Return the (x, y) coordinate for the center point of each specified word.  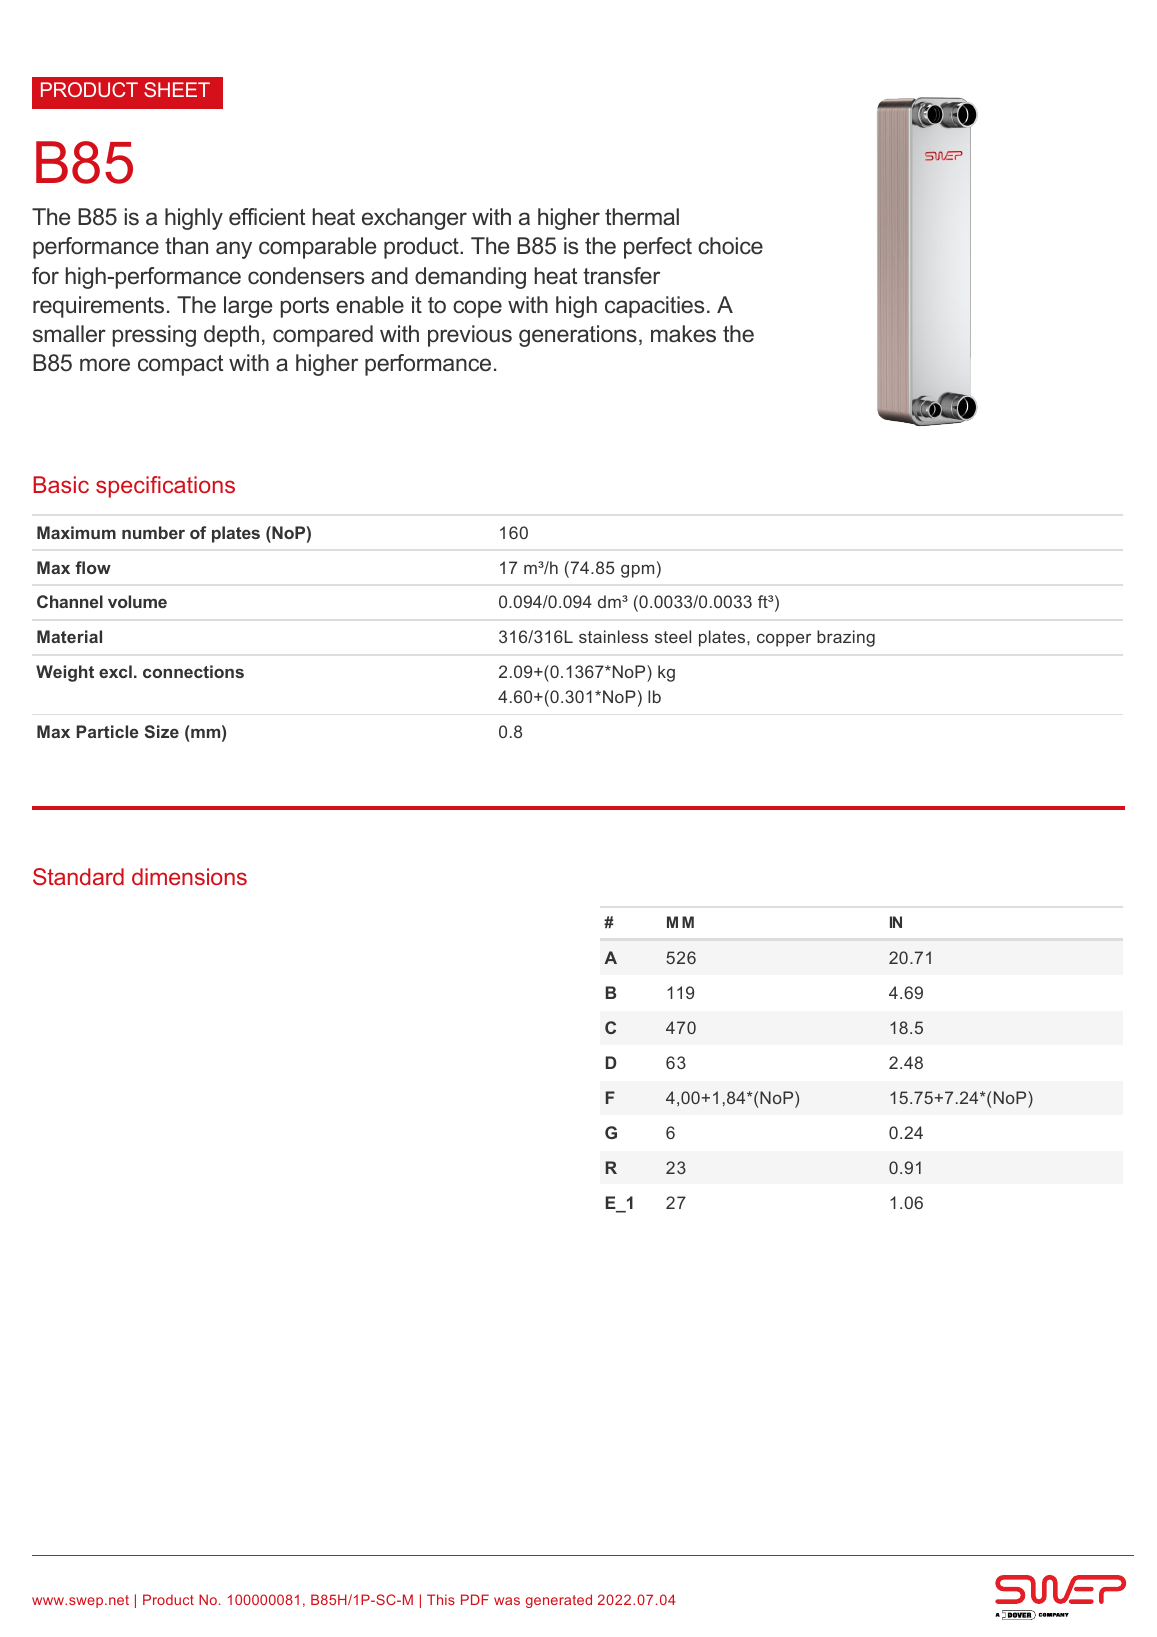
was (507, 1601)
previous (470, 336)
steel (673, 636)
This (441, 1599)
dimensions (189, 876)
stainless (613, 636)
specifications (165, 487)
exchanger (414, 219)
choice (730, 246)
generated (559, 1601)
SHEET (177, 89)
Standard (78, 876)
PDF (475, 1599)
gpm (637, 571)
